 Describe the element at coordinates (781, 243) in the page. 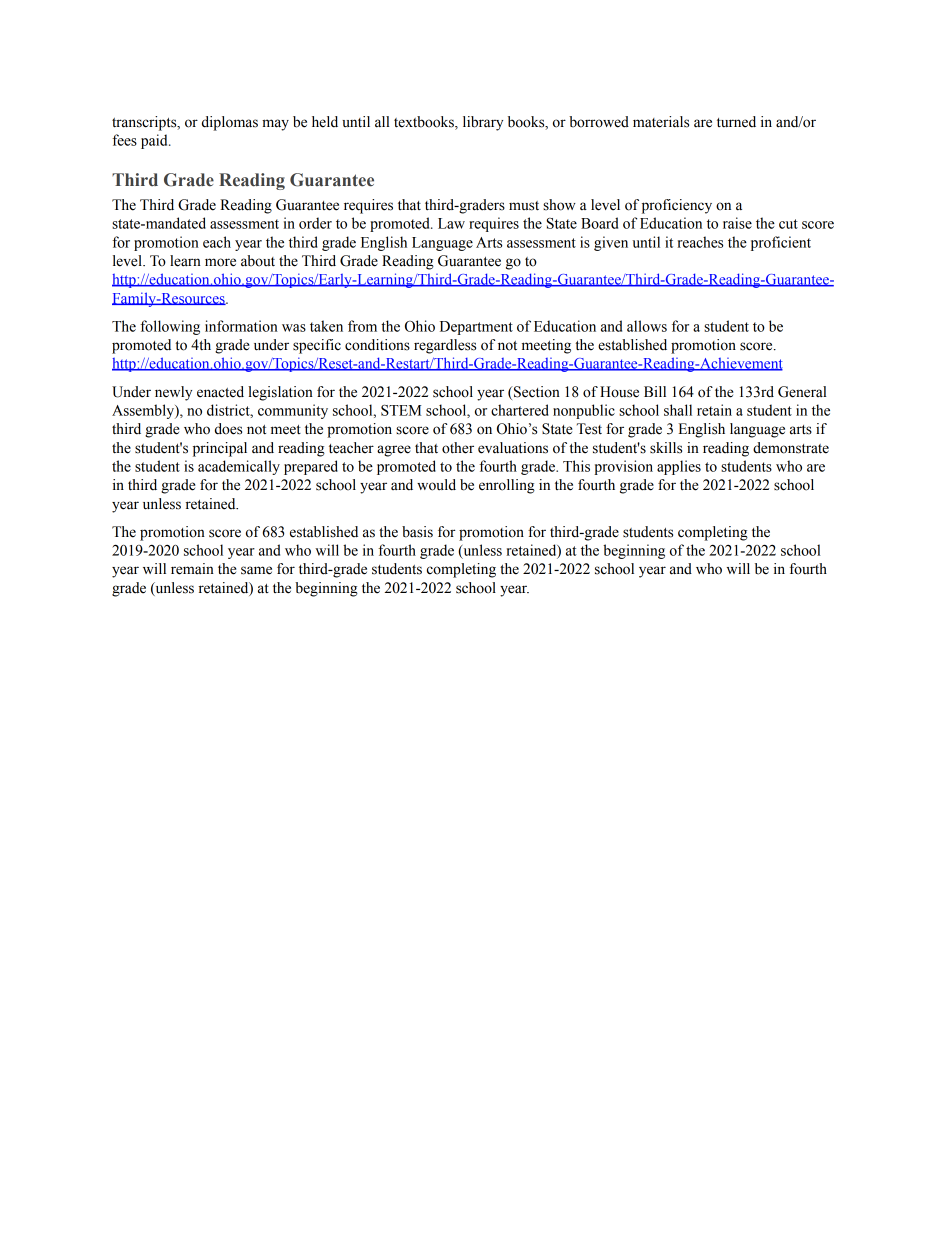

I see `proficient` at that location.
